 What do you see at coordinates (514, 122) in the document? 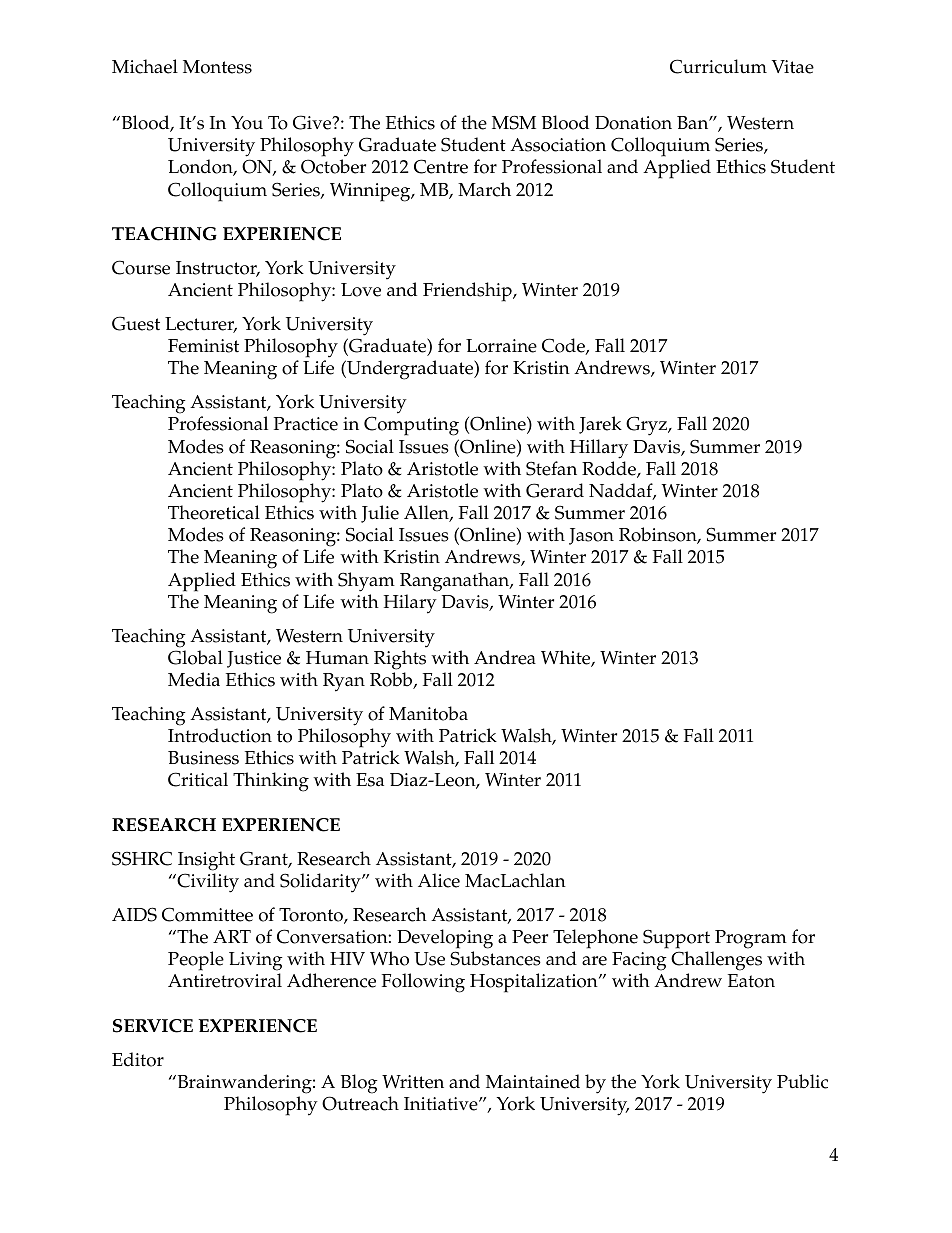
I see `MSM` at bounding box center [514, 122].
